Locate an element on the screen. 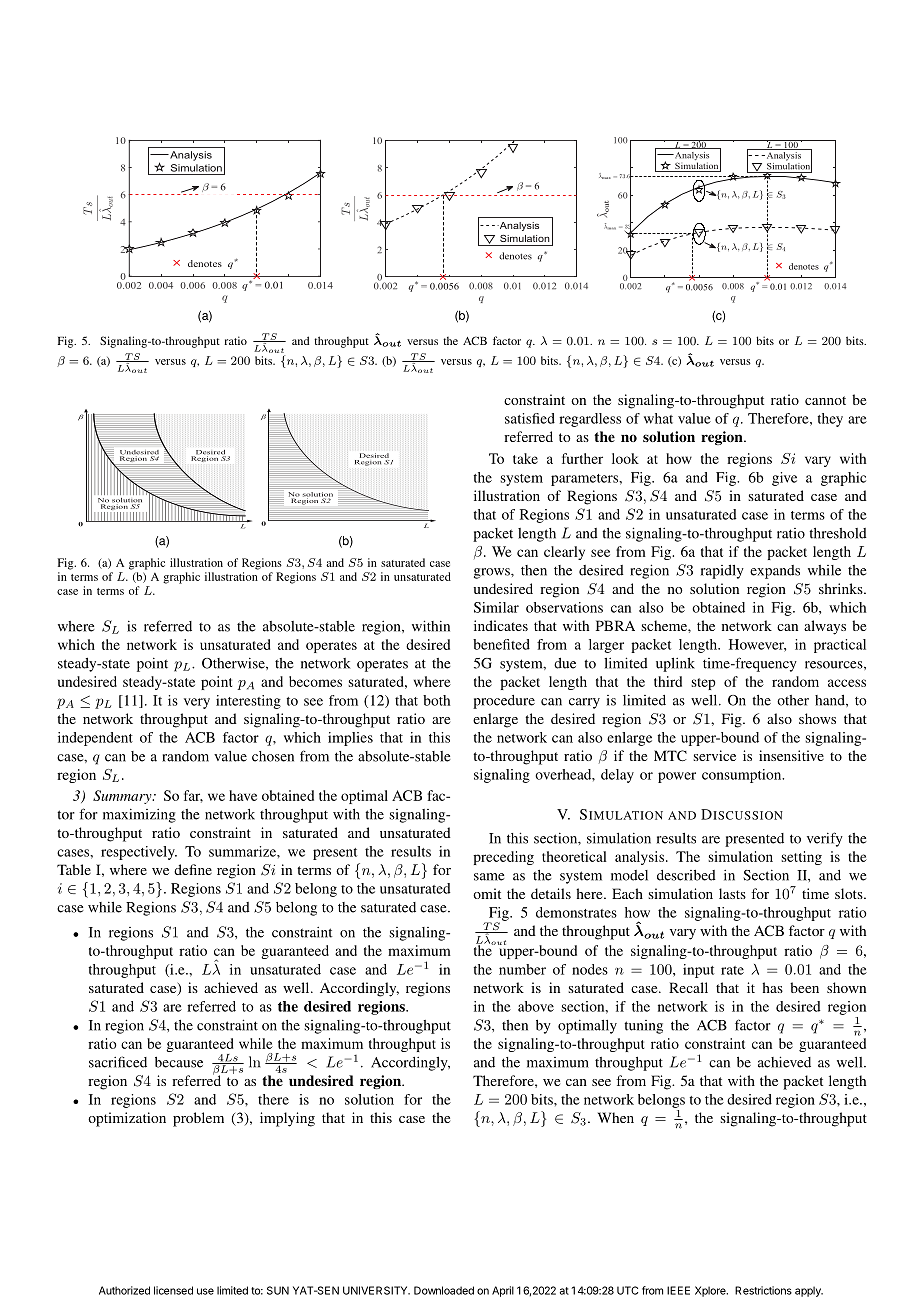 The height and width of the screenshot is (1308, 924). licensed is located at coordinates (173, 1290).
